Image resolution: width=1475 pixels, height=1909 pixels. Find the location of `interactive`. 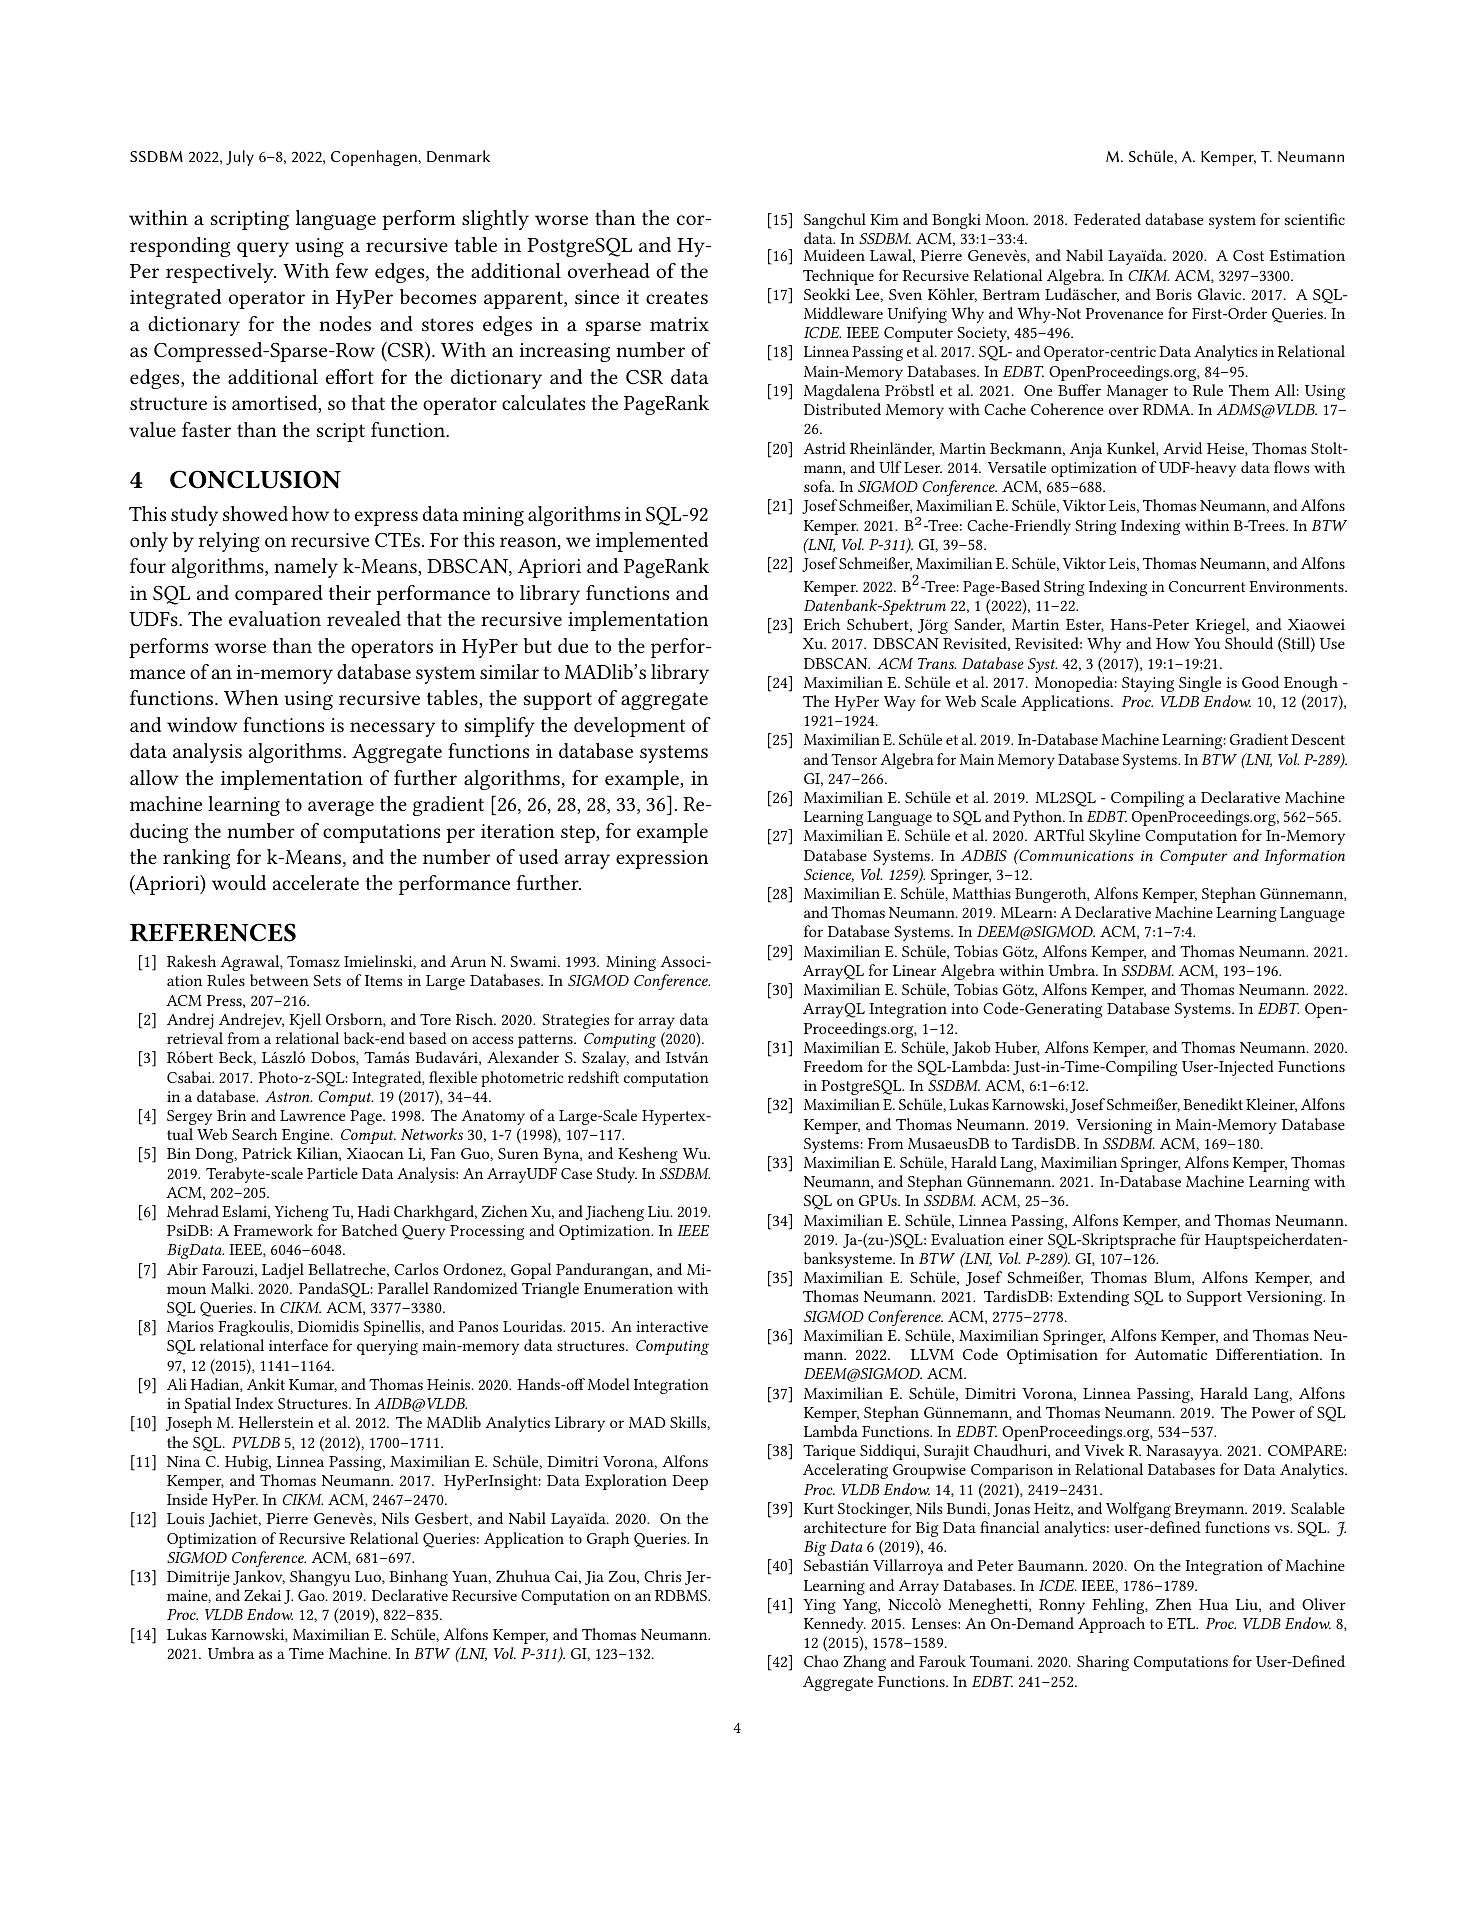

interactive is located at coordinates (672, 1326).
